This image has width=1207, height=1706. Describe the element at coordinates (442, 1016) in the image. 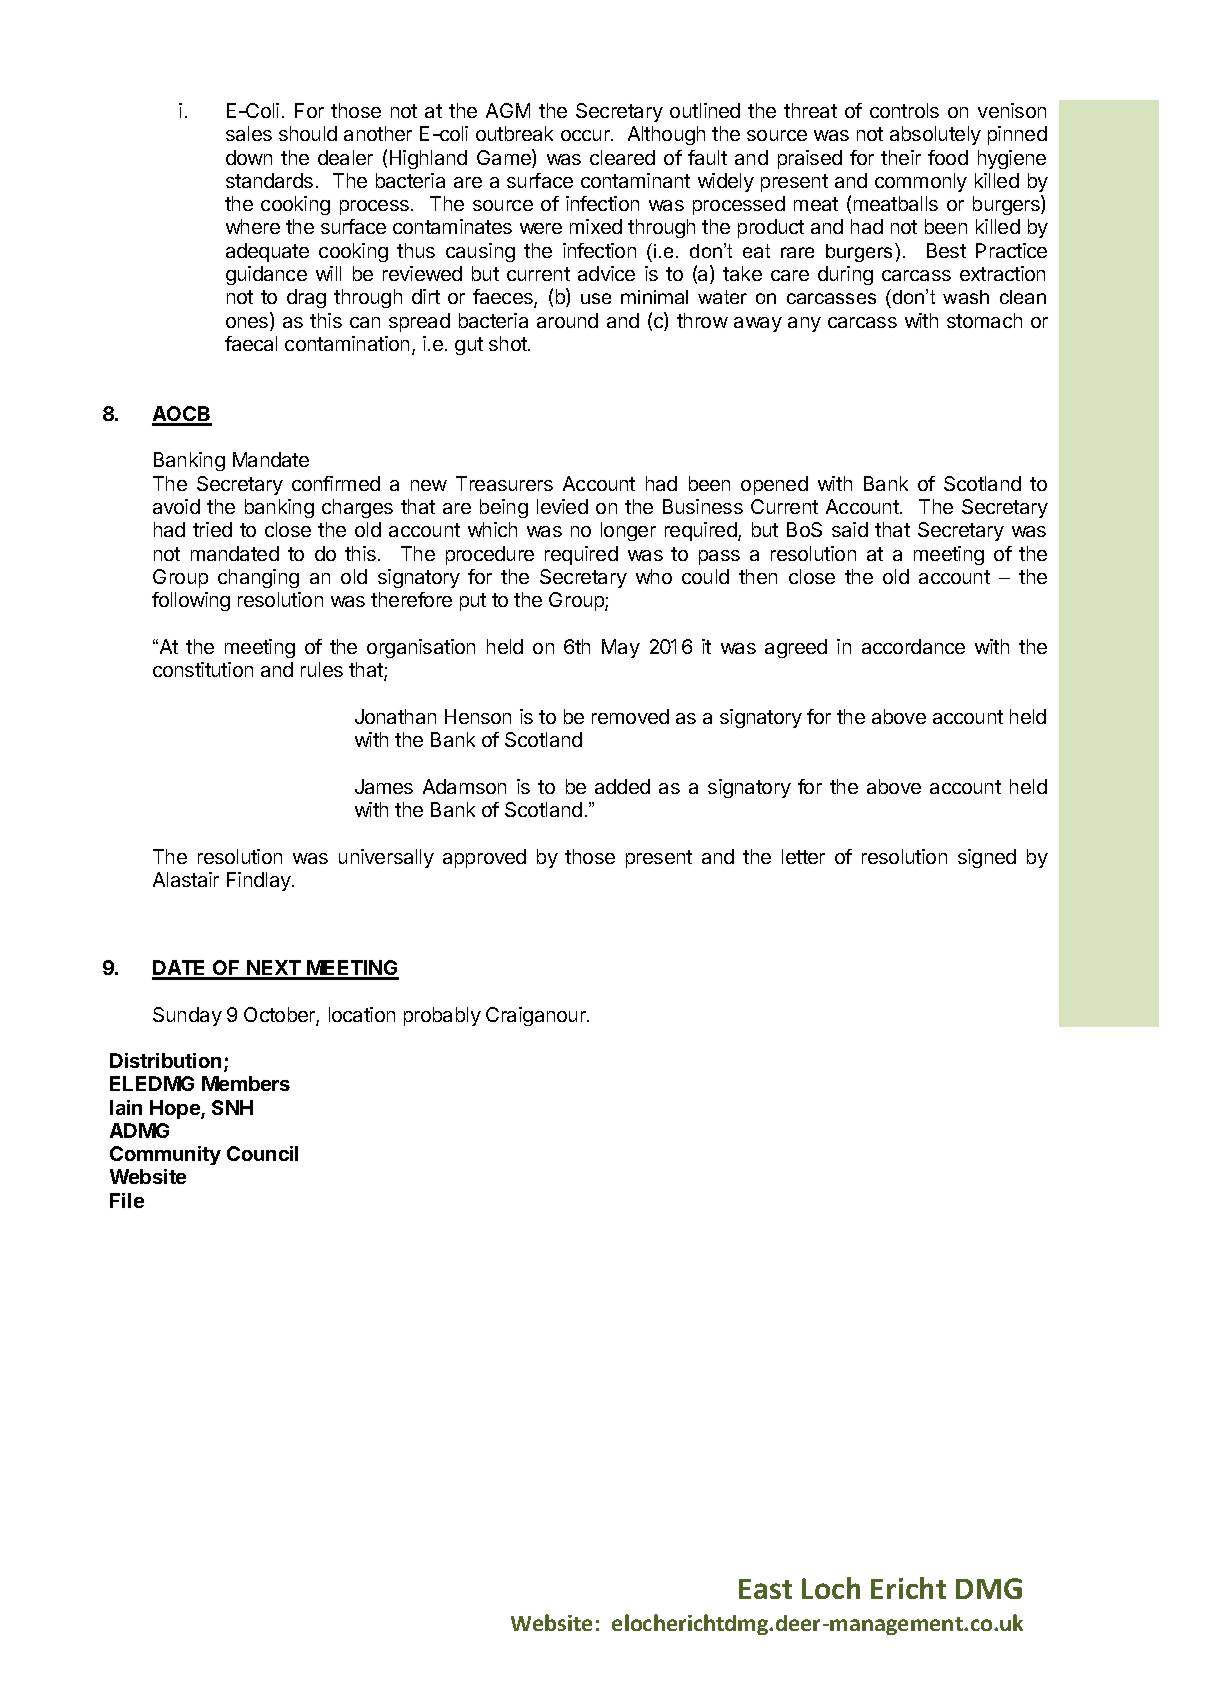

I see `probably` at that location.
